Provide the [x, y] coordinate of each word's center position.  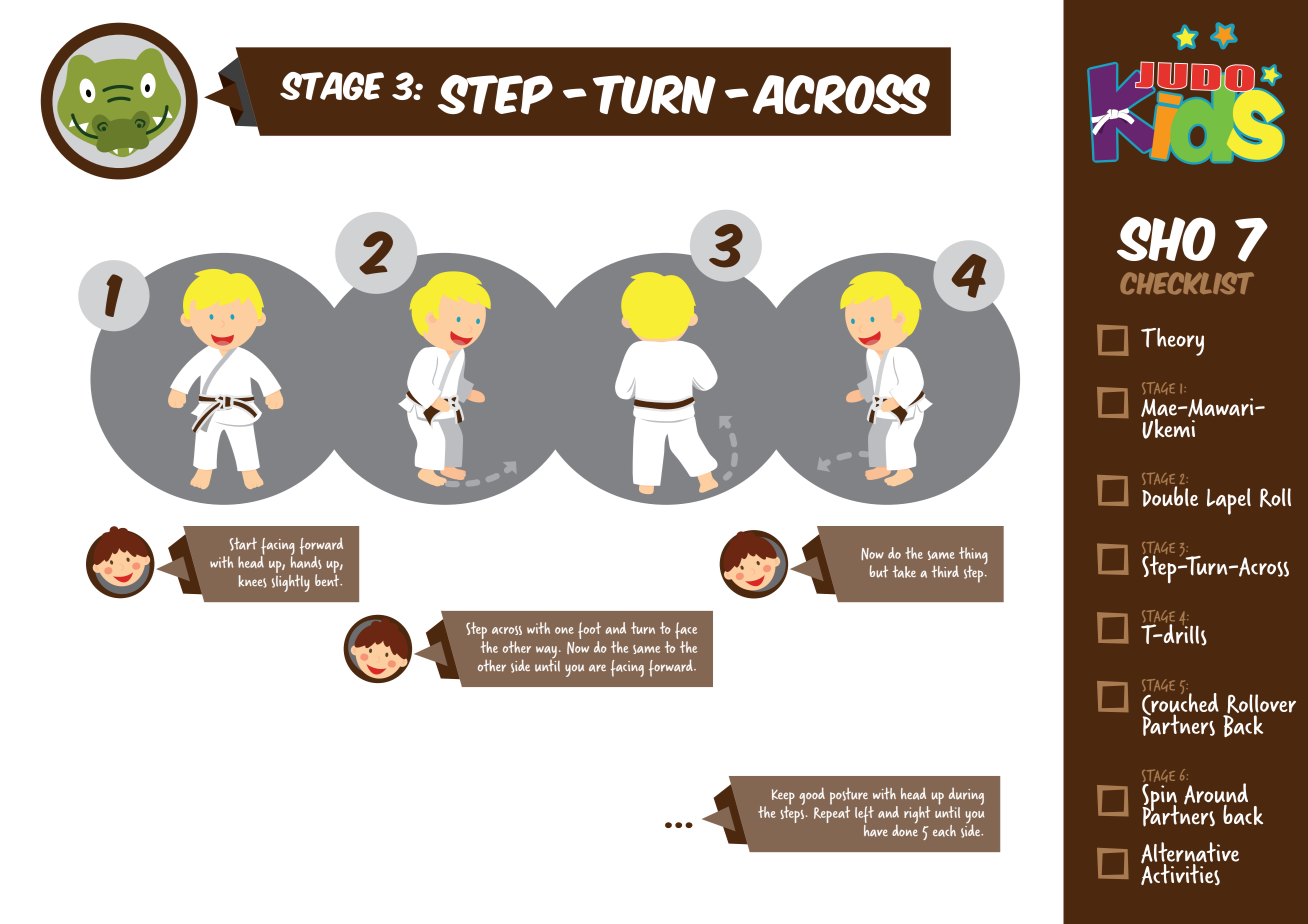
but [879, 571]
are [597, 668]
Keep [783, 798]
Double [1170, 495]
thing [972, 557]
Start [243, 544]
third [945, 571]
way [546, 653]
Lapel [1229, 501]
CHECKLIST [1187, 283]
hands [306, 561]
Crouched [1180, 704]
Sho [1166, 239]
